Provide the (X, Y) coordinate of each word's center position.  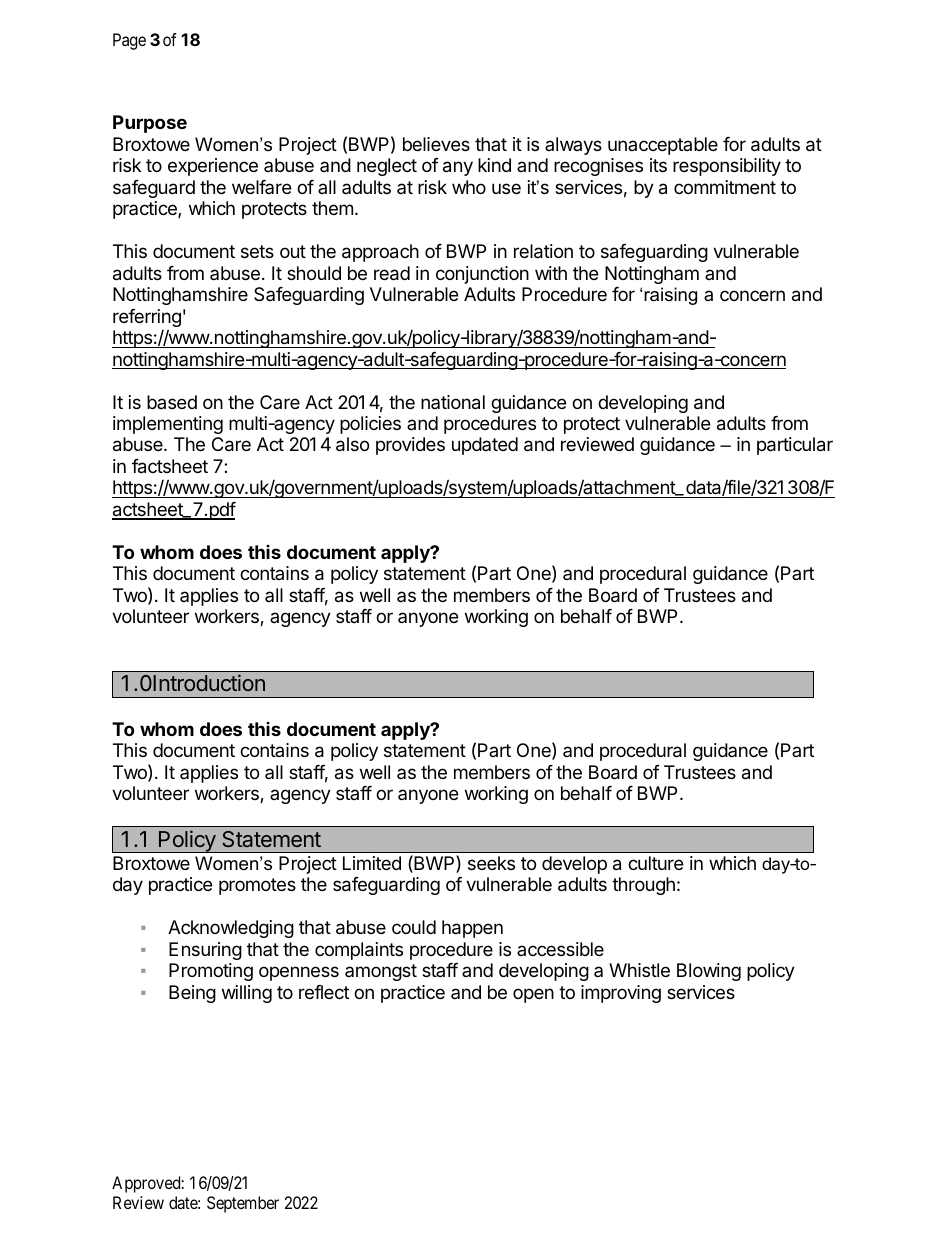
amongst (381, 972)
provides (410, 446)
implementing (168, 425)
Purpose (150, 124)
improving (621, 994)
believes (436, 144)
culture (655, 863)
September (243, 1204)
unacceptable (663, 146)
